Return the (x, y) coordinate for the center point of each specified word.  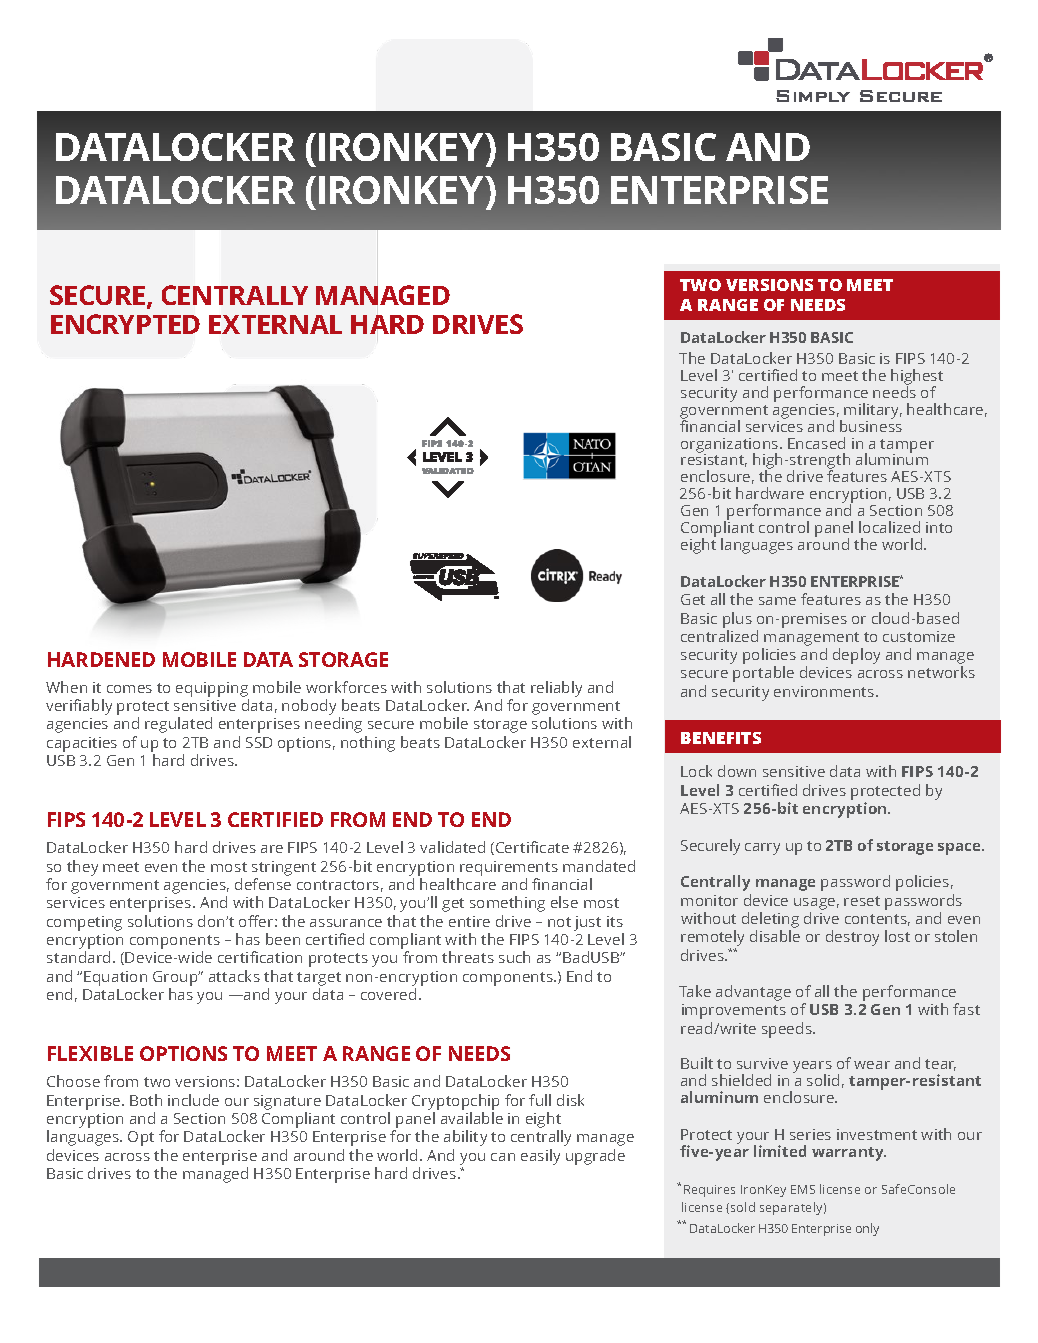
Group (176, 978)
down (737, 771)
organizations (731, 446)
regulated (178, 725)
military (873, 411)
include (193, 1100)
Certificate (532, 847)
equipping (212, 689)
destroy (852, 938)
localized (889, 527)
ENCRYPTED (125, 324)
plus (737, 620)
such (514, 957)
